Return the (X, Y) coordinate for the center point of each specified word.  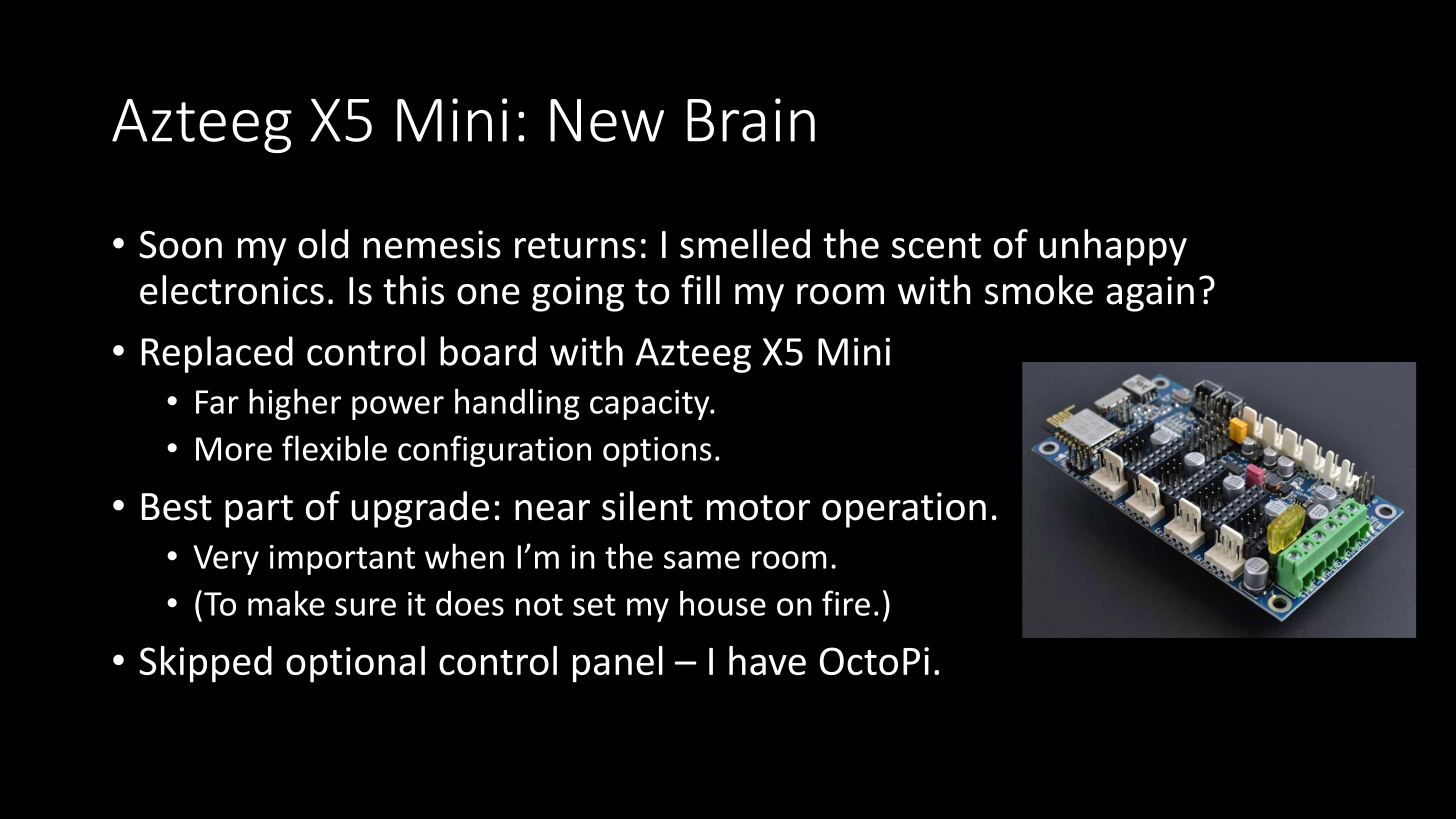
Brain (751, 120)
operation (904, 510)
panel (618, 664)
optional (355, 664)
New (607, 120)
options (657, 452)
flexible (334, 448)
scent (936, 246)
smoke (1039, 290)
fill (700, 289)
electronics (232, 290)
